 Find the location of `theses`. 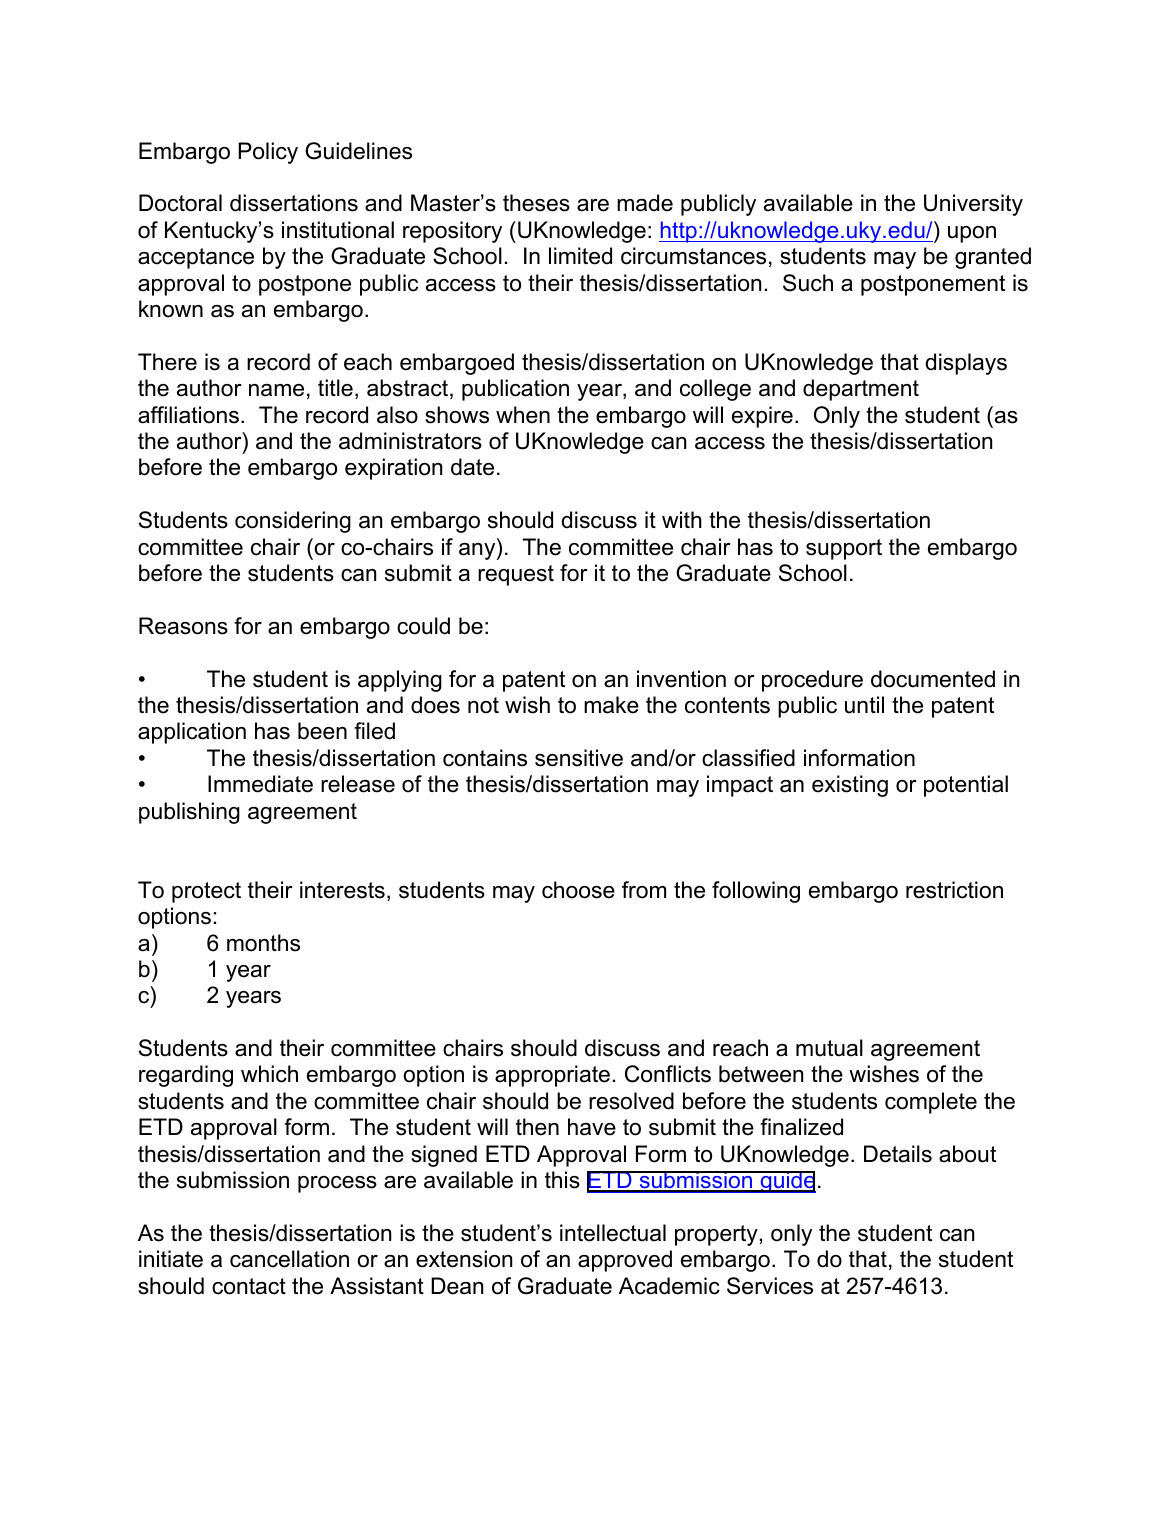

theses is located at coordinates (536, 203).
